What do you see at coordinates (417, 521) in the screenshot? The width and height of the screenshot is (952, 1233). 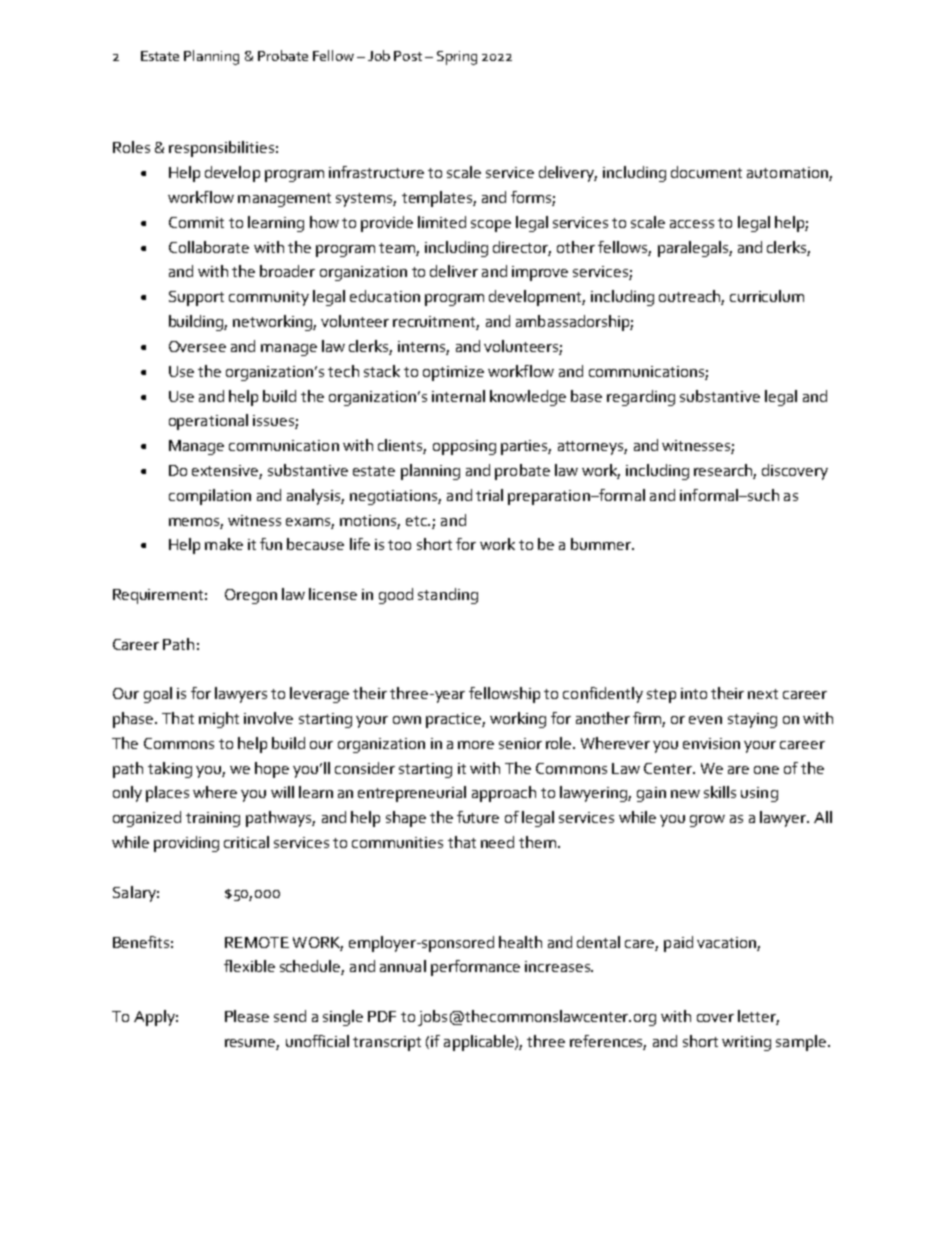 I see `etc` at bounding box center [417, 521].
